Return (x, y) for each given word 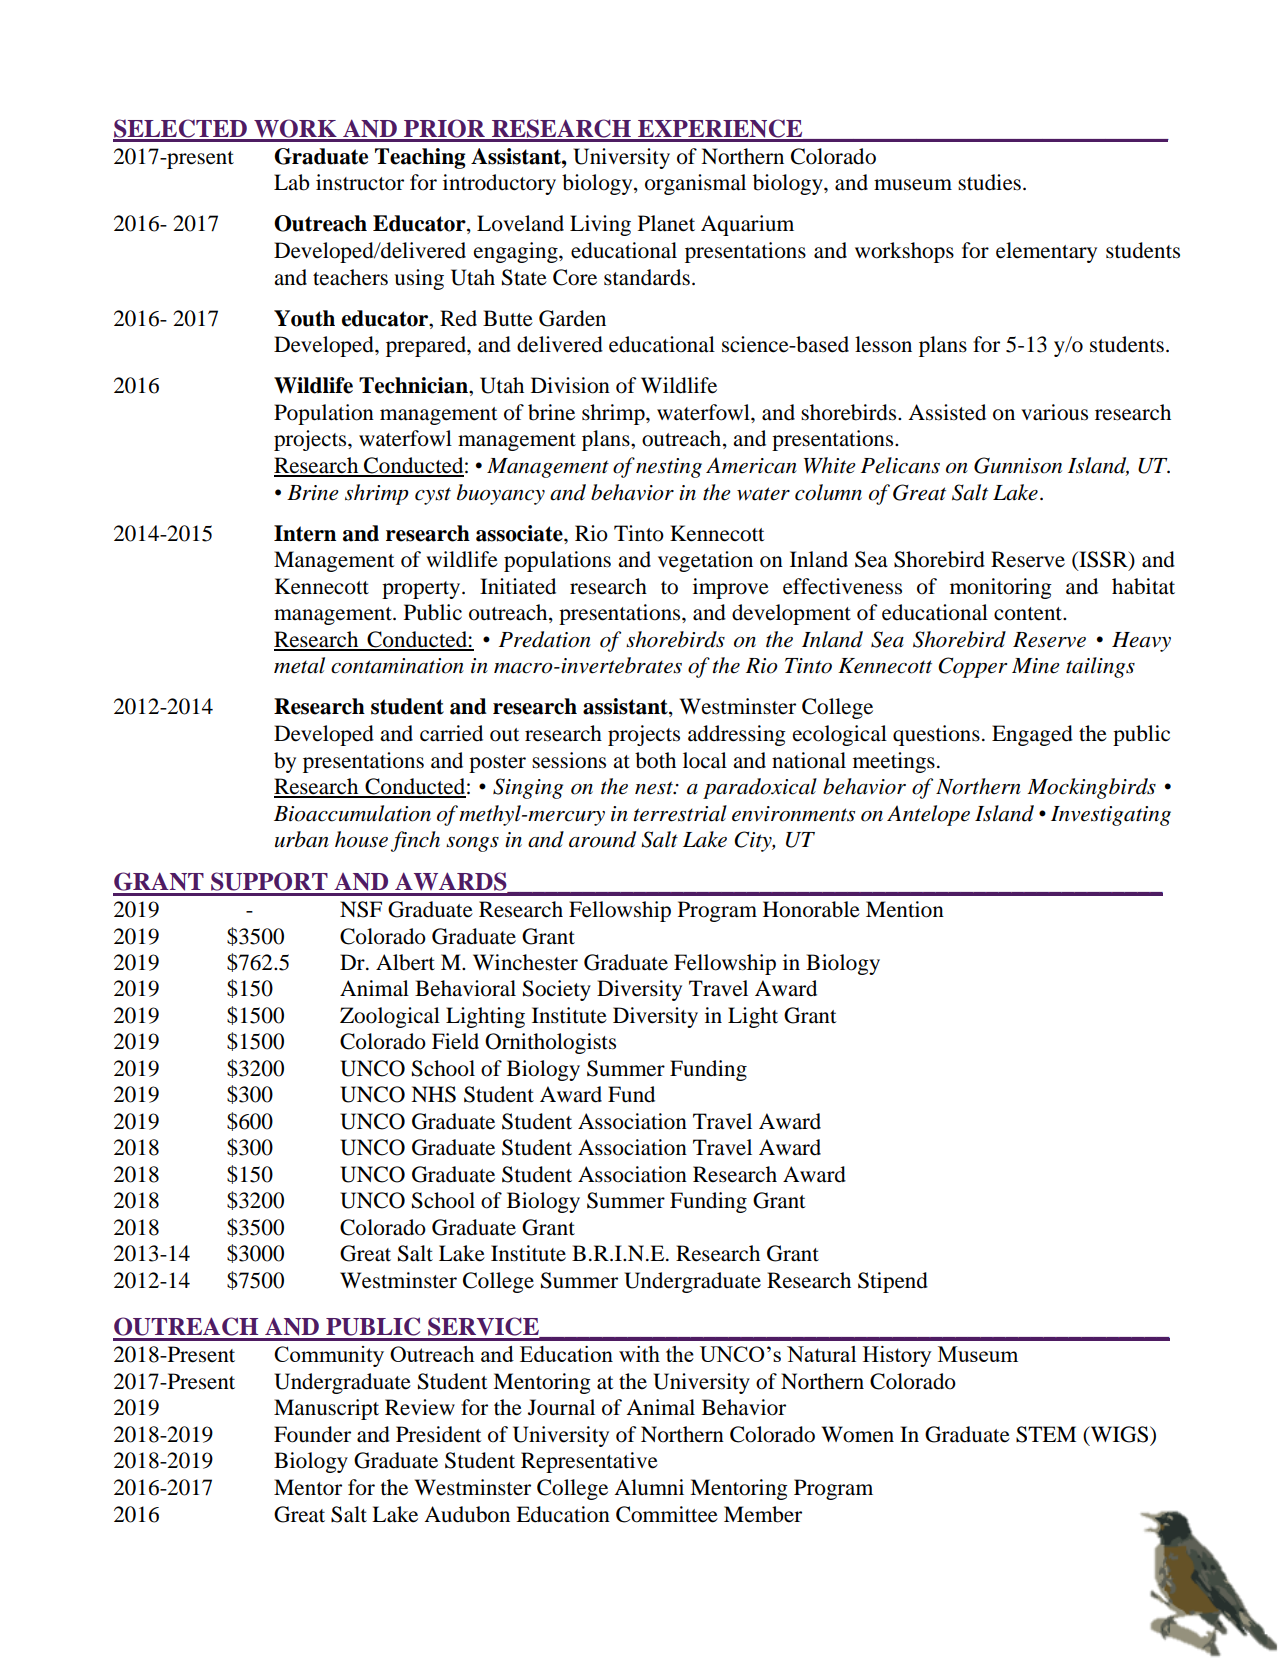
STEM (1046, 1434)
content (1029, 614)
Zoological (390, 1017)
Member (763, 1514)
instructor (360, 182)
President (439, 1434)
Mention (905, 909)
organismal (695, 184)
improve (731, 588)
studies (989, 182)
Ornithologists (550, 1043)
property (421, 590)
